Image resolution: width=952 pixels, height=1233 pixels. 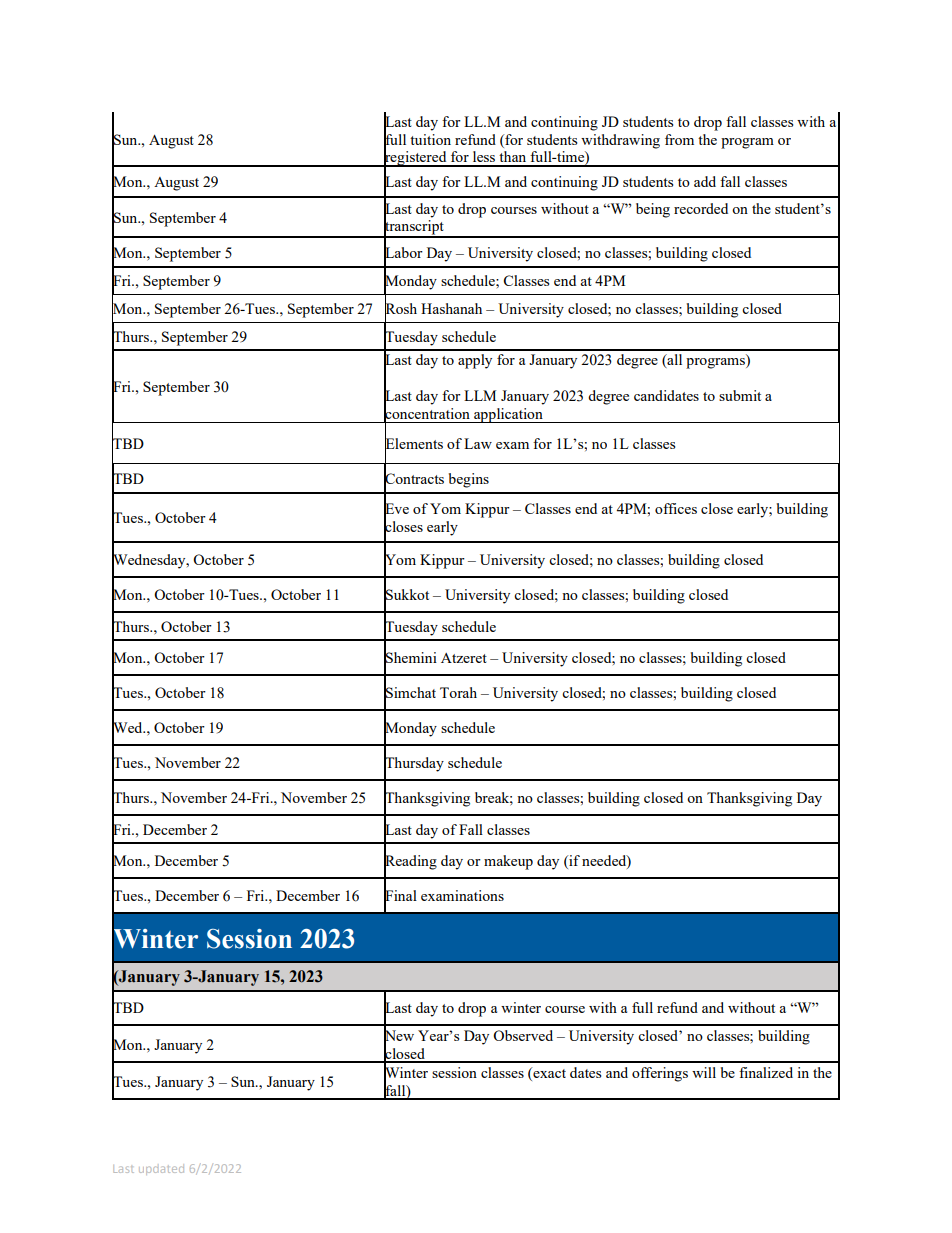 What do you see at coordinates (416, 158) in the image?
I see `registered` at bounding box center [416, 158].
